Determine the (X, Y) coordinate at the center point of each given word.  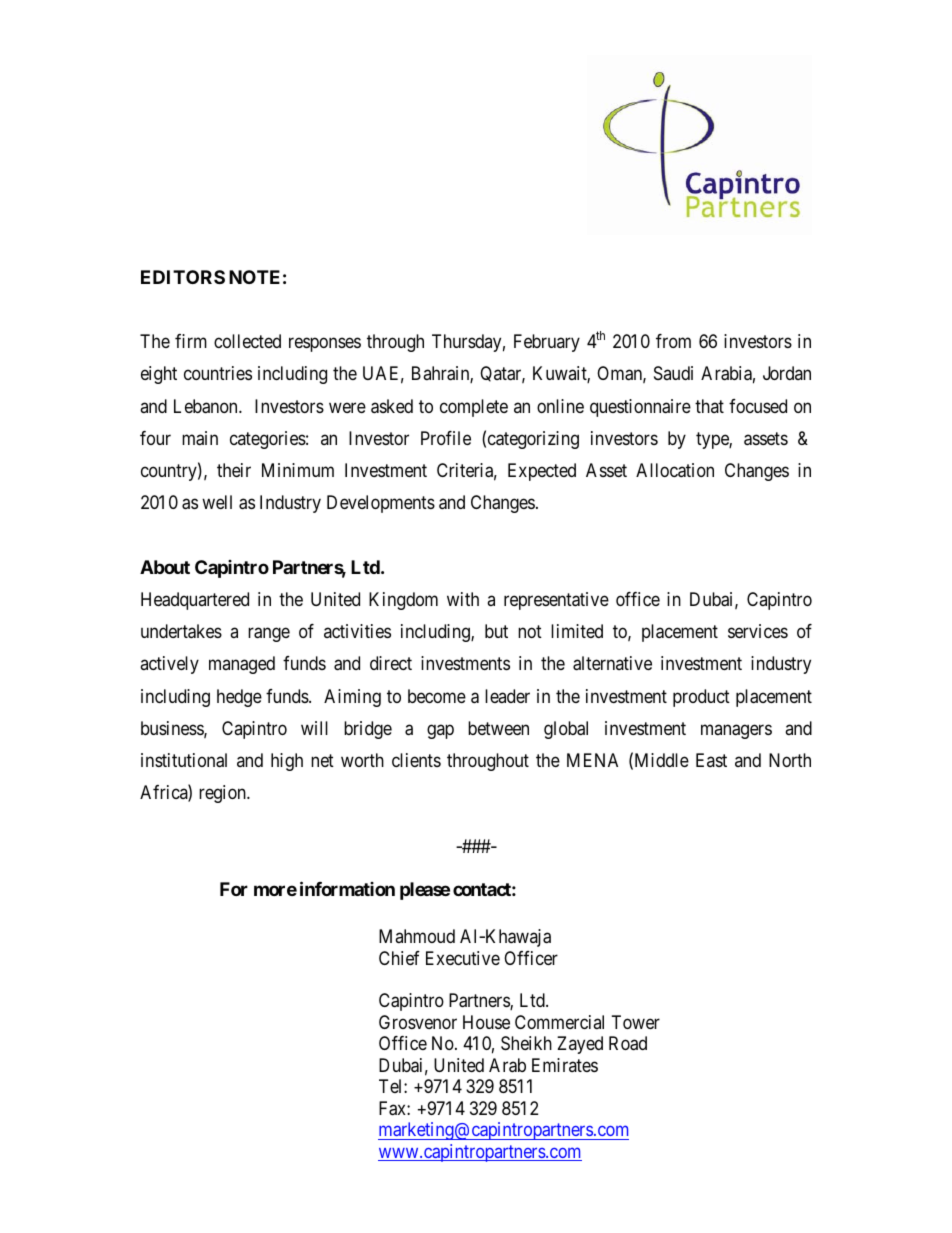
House (486, 1022)
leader (507, 696)
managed (242, 665)
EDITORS (183, 277)
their (234, 470)
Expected (542, 472)
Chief (399, 958)
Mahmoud (417, 936)
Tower (636, 1022)
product (701, 698)
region (223, 794)
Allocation (675, 470)
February (547, 343)
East (711, 760)
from (673, 341)
